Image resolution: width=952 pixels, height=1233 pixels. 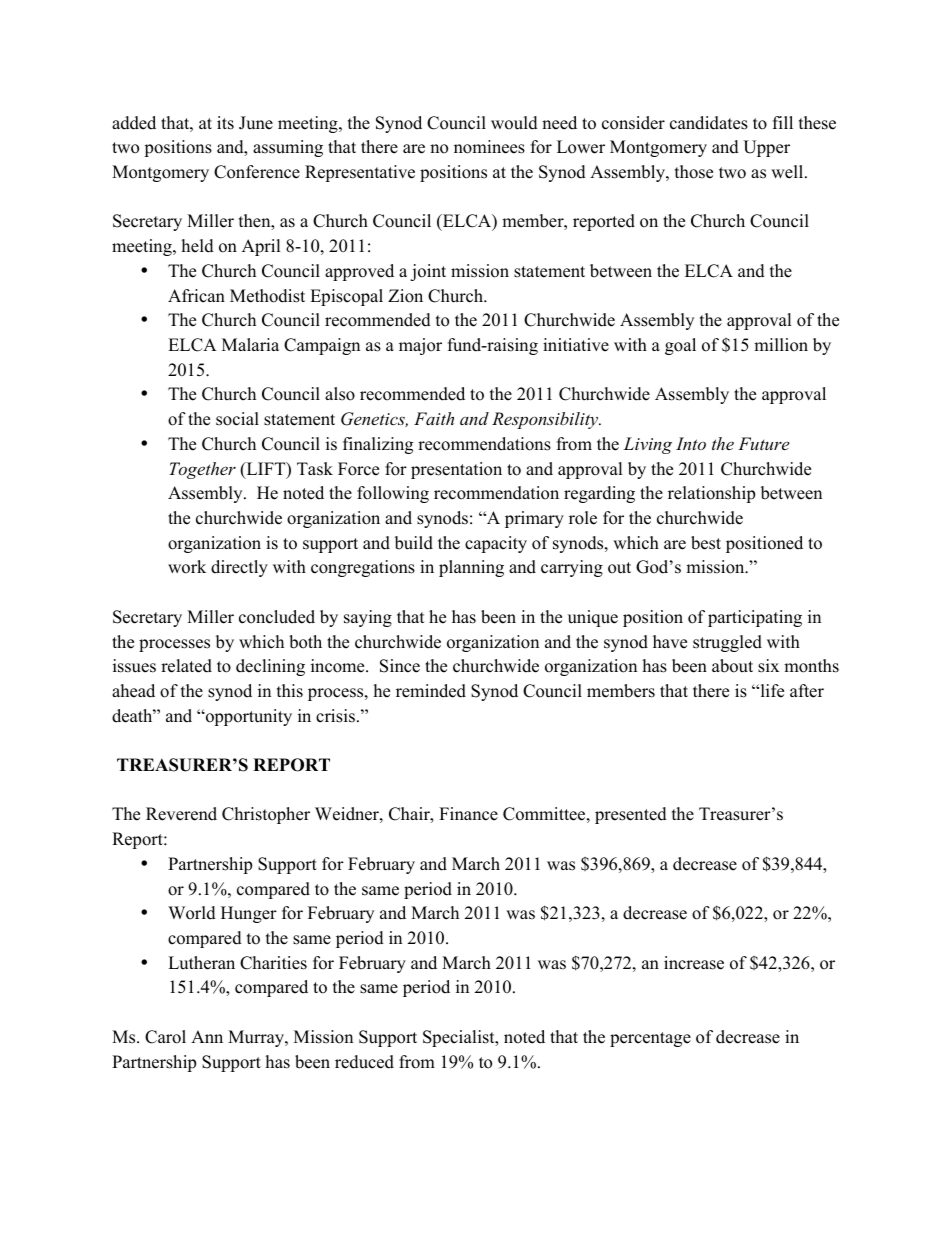 I want to click on reduced, so click(x=364, y=1062).
